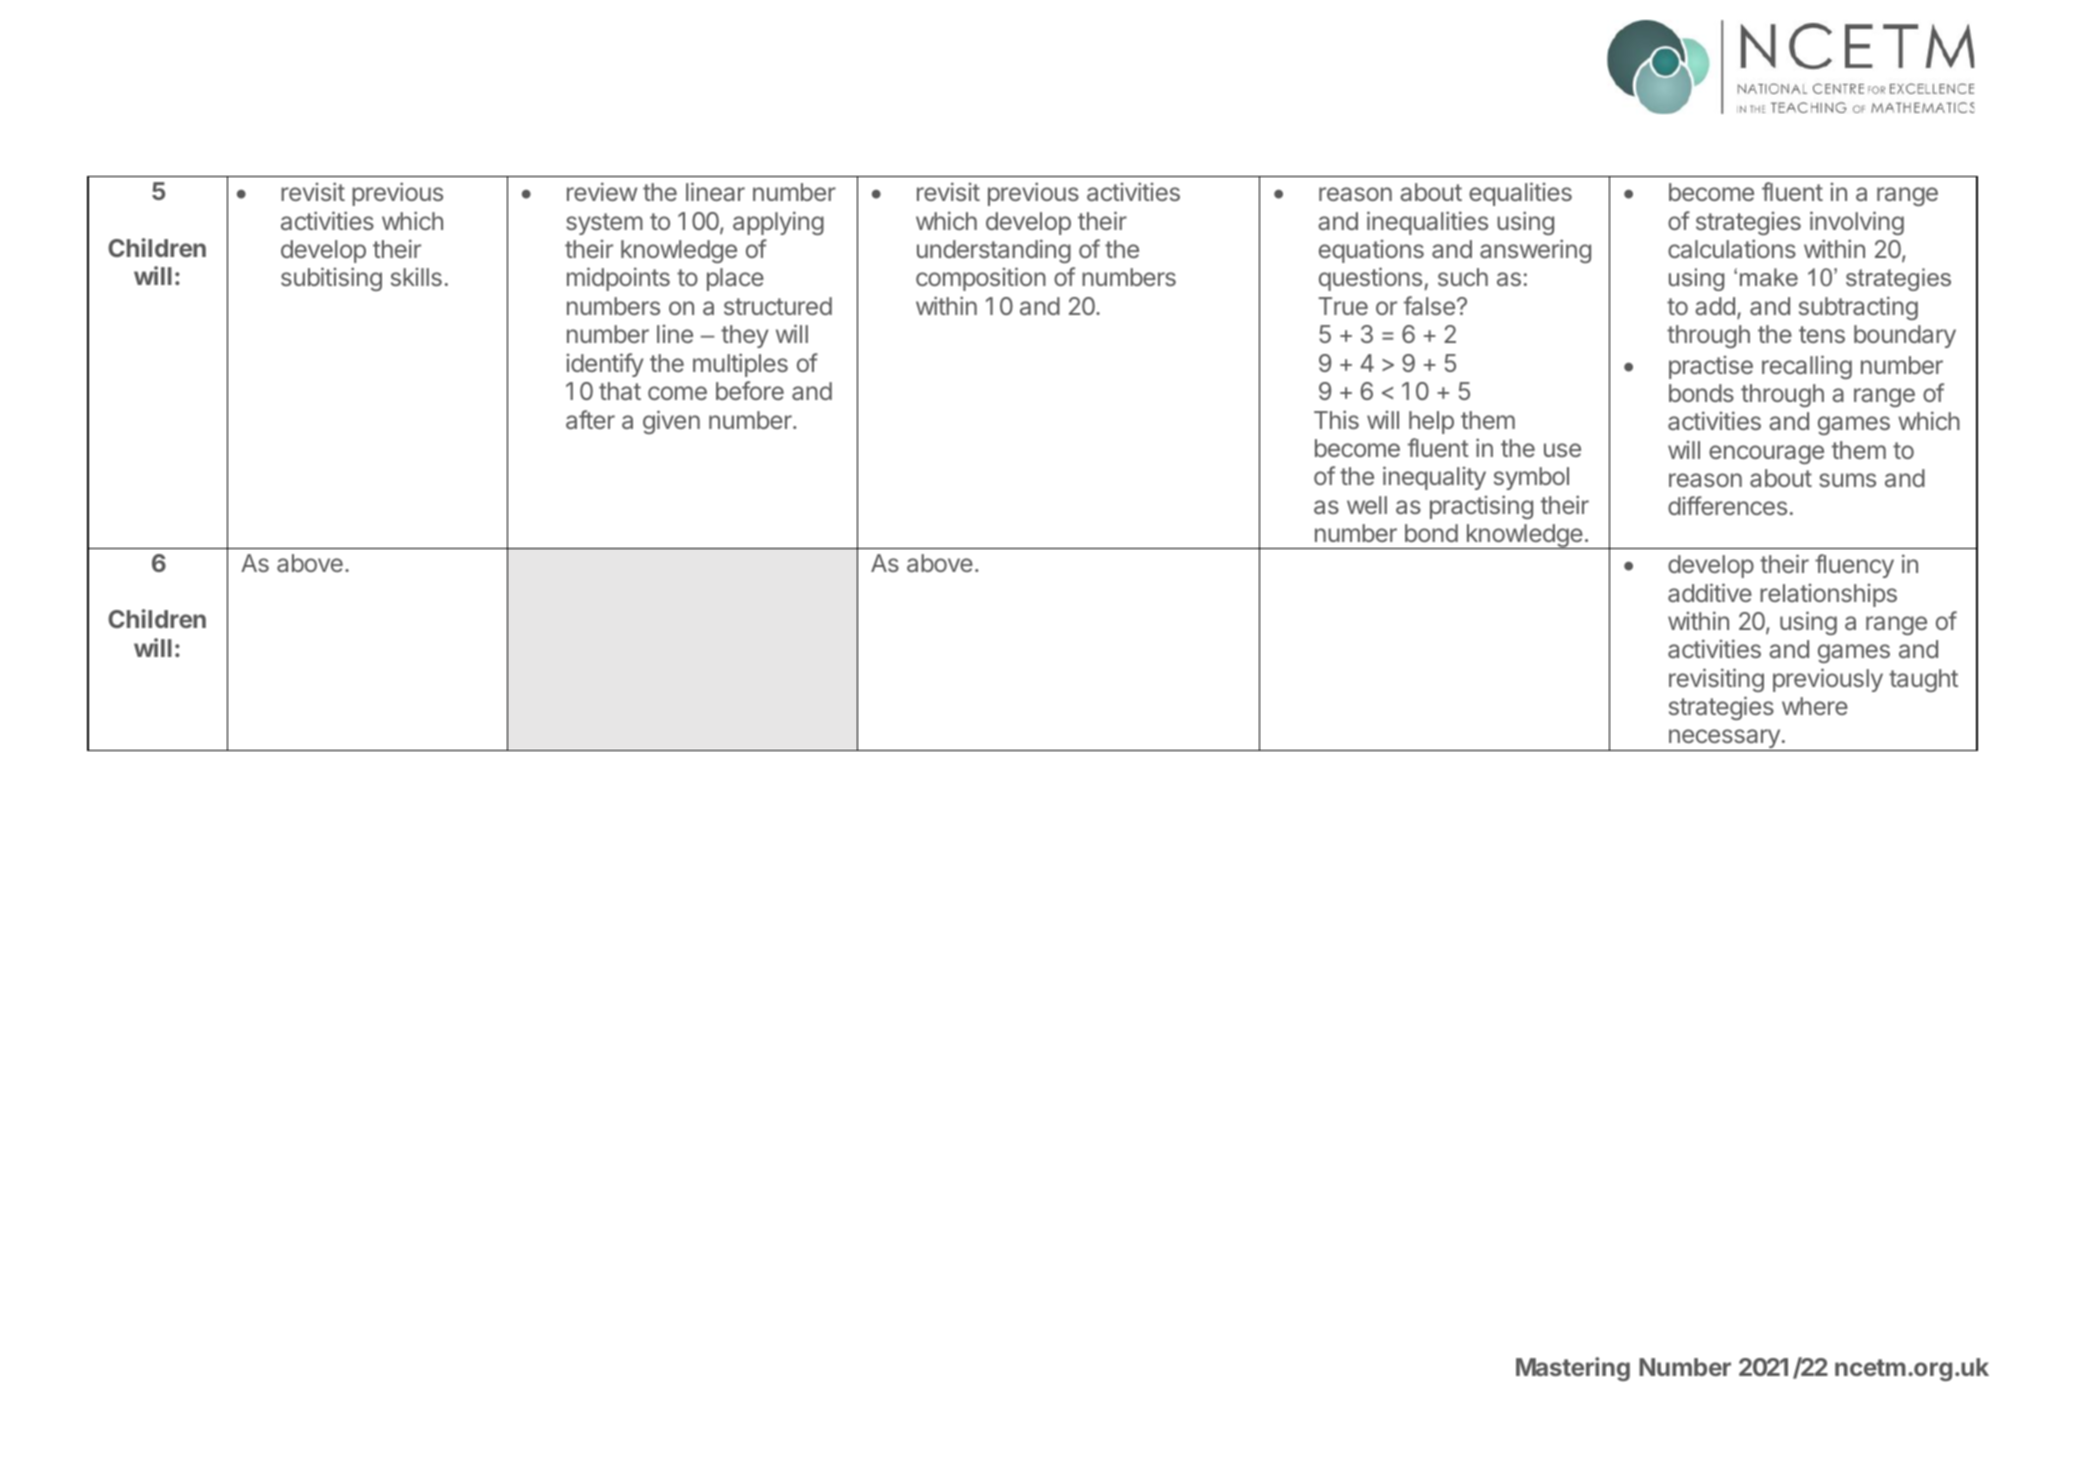 This screenshot has width=2078, height=1469. What do you see at coordinates (671, 422) in the screenshot?
I see `given` at bounding box center [671, 422].
